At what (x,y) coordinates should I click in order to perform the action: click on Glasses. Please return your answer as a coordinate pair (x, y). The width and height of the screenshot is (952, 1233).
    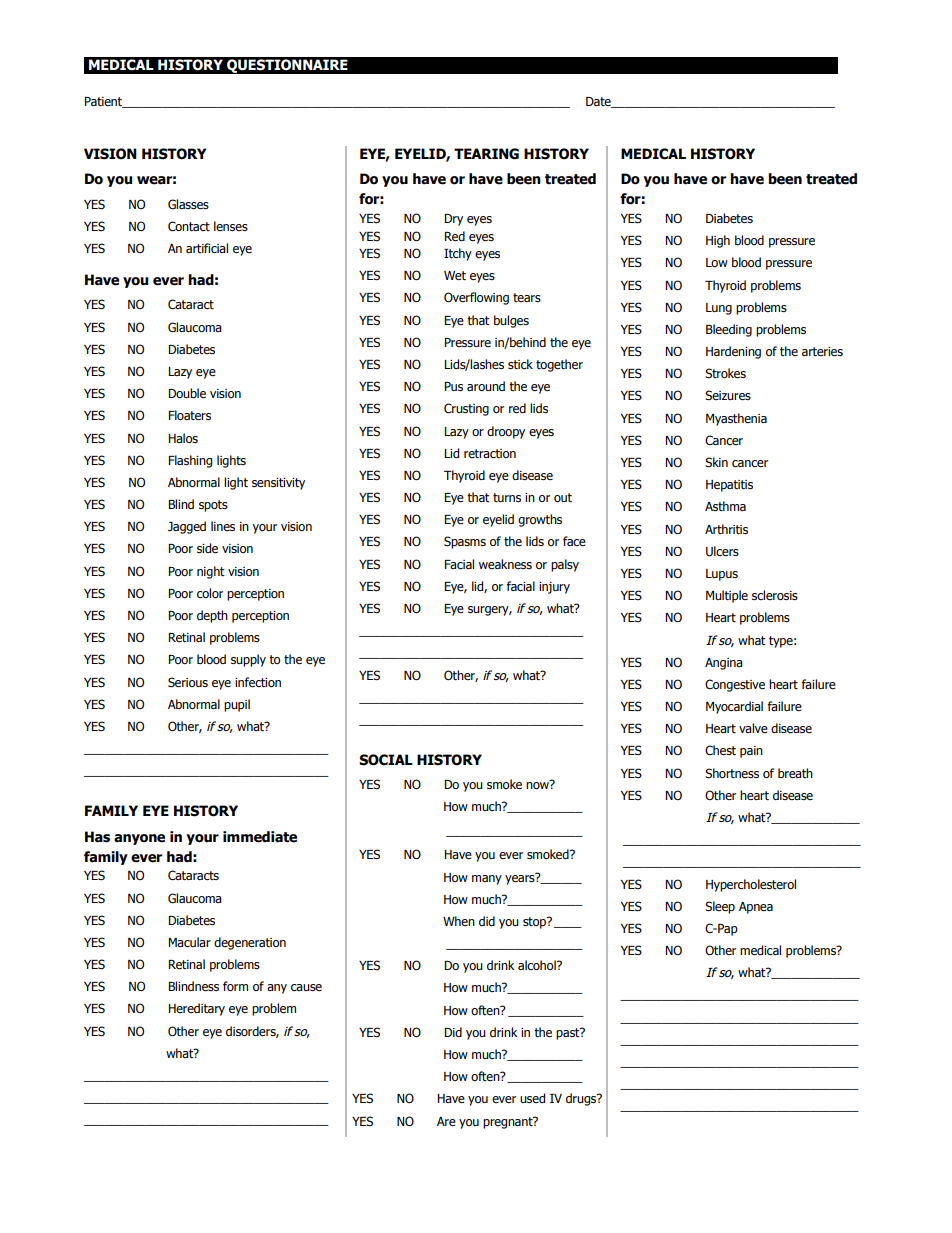
    Looking at the image, I should click on (188, 204).
